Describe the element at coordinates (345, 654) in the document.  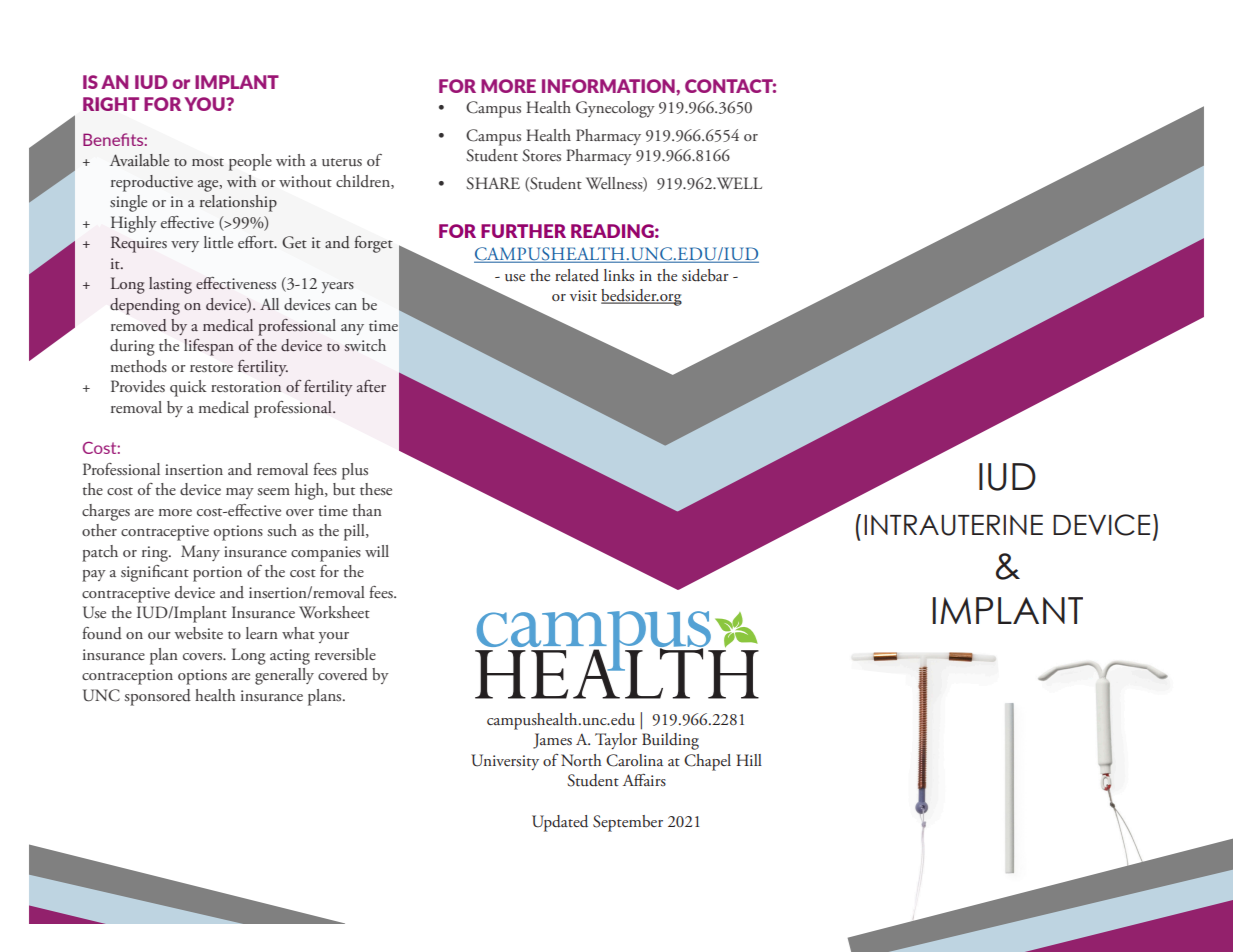
I see `reversible` at that location.
